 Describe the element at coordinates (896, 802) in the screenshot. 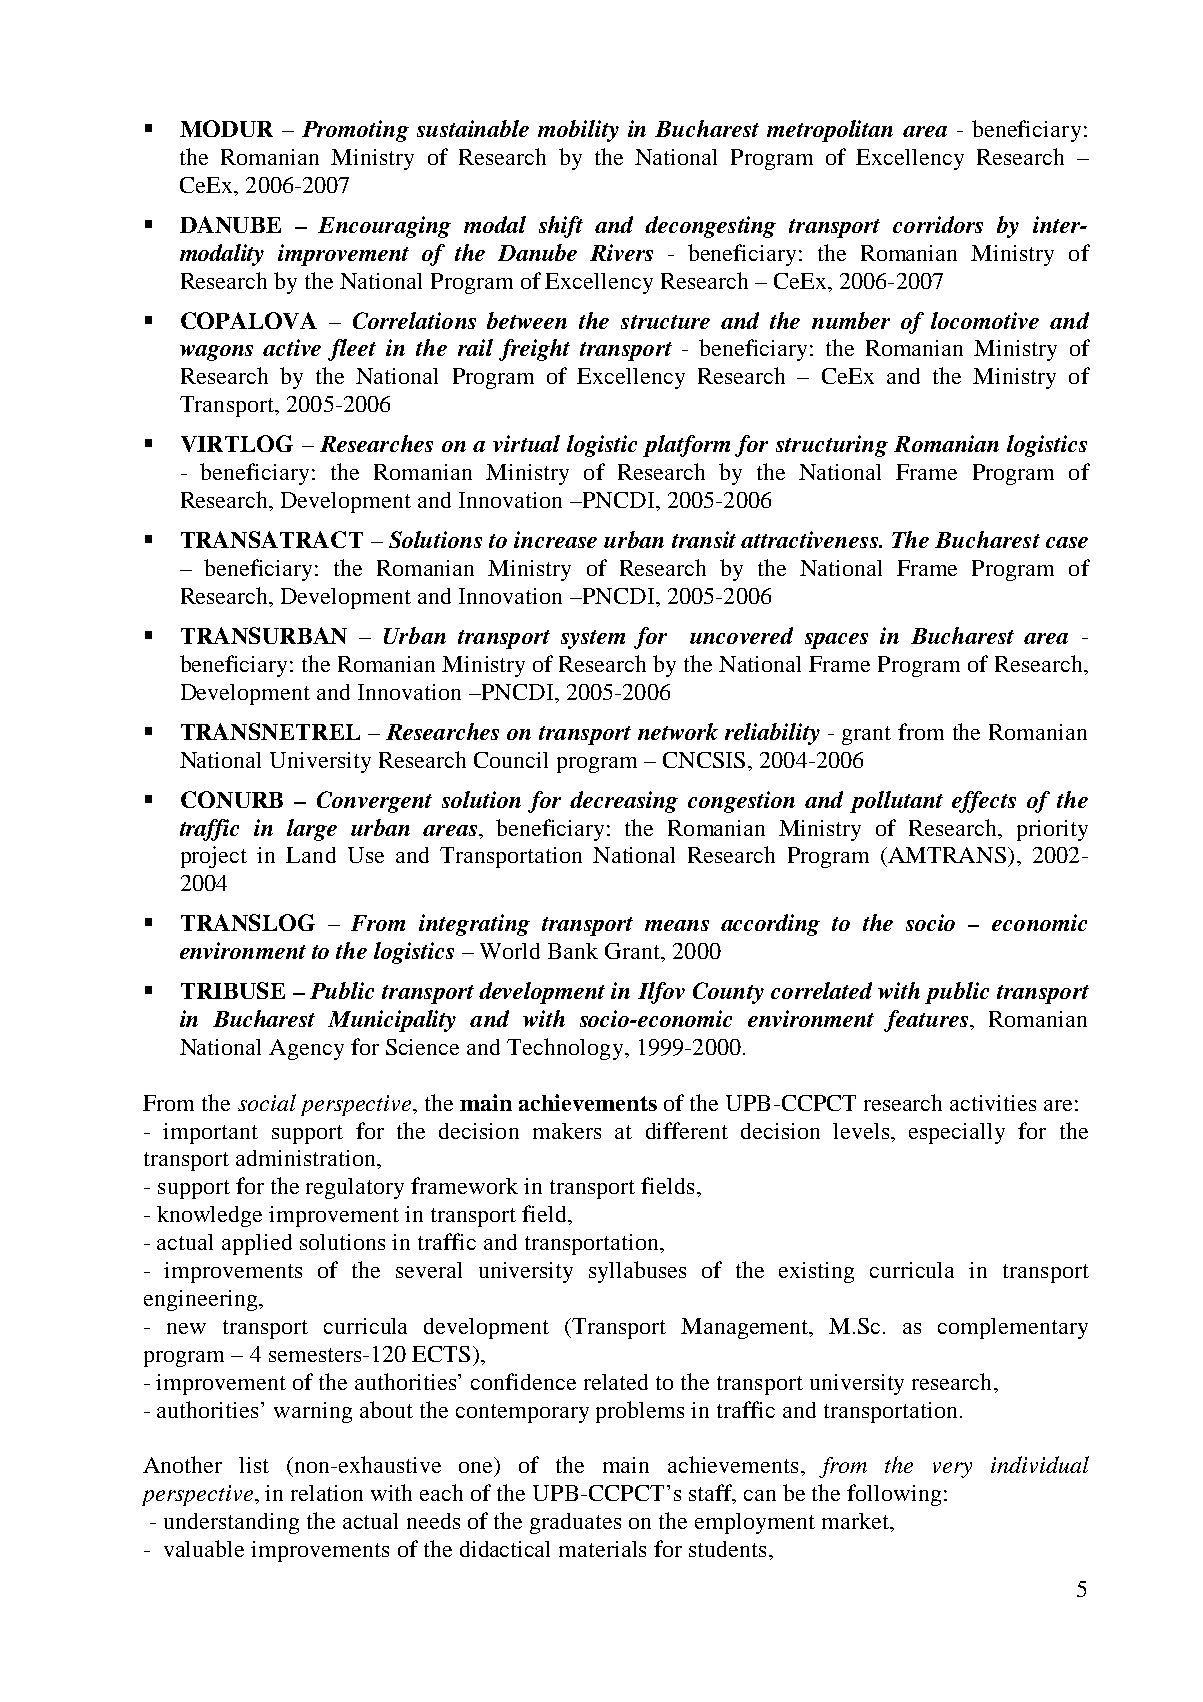

I see `pollutant` at that location.
